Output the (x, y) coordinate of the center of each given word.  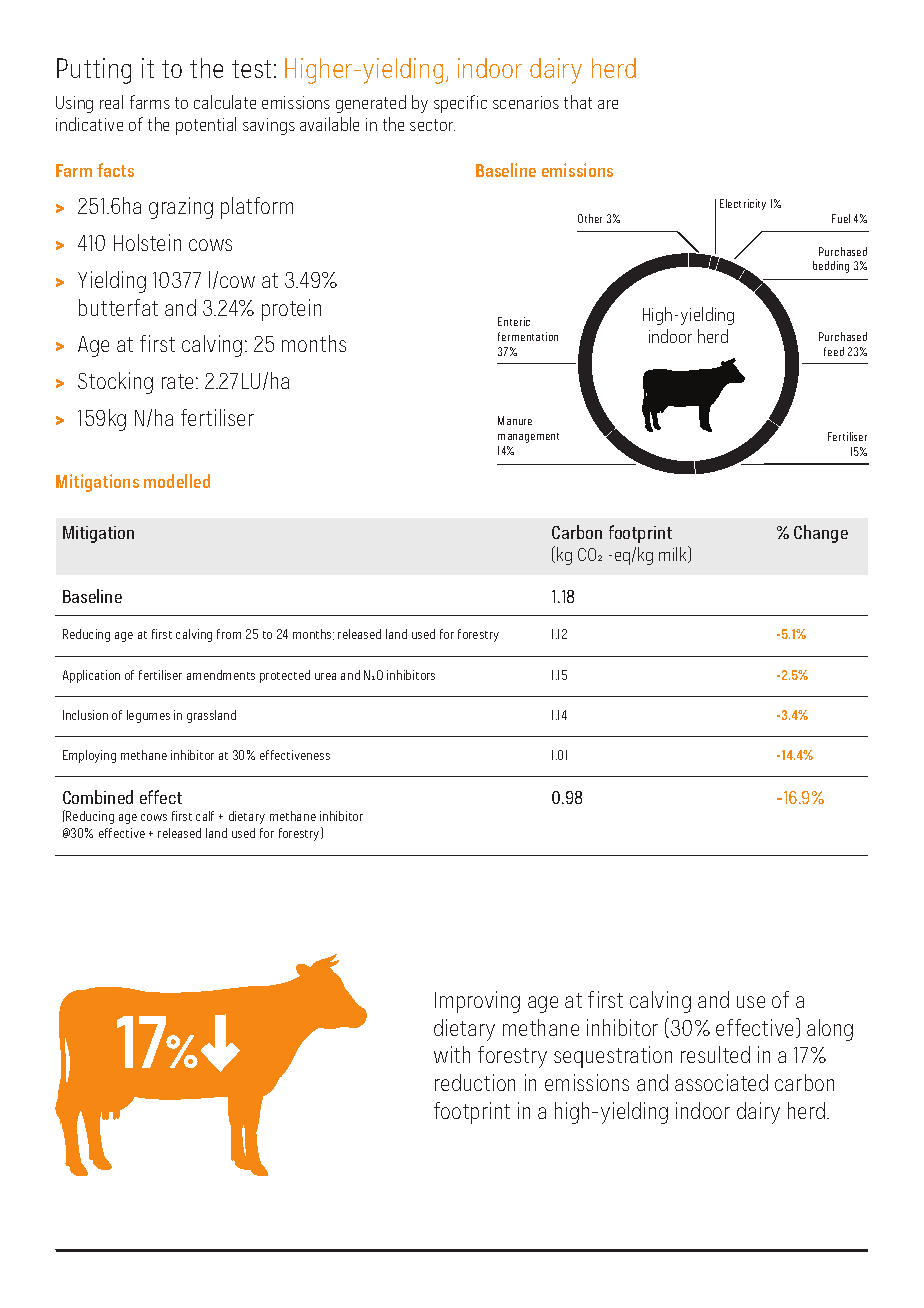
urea (325, 676)
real (111, 102)
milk (674, 554)
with (452, 1054)
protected (285, 676)
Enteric (514, 321)
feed (834, 351)
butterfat (118, 307)
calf (205, 816)
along (830, 1030)
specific (460, 104)
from (229, 634)
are (608, 104)
